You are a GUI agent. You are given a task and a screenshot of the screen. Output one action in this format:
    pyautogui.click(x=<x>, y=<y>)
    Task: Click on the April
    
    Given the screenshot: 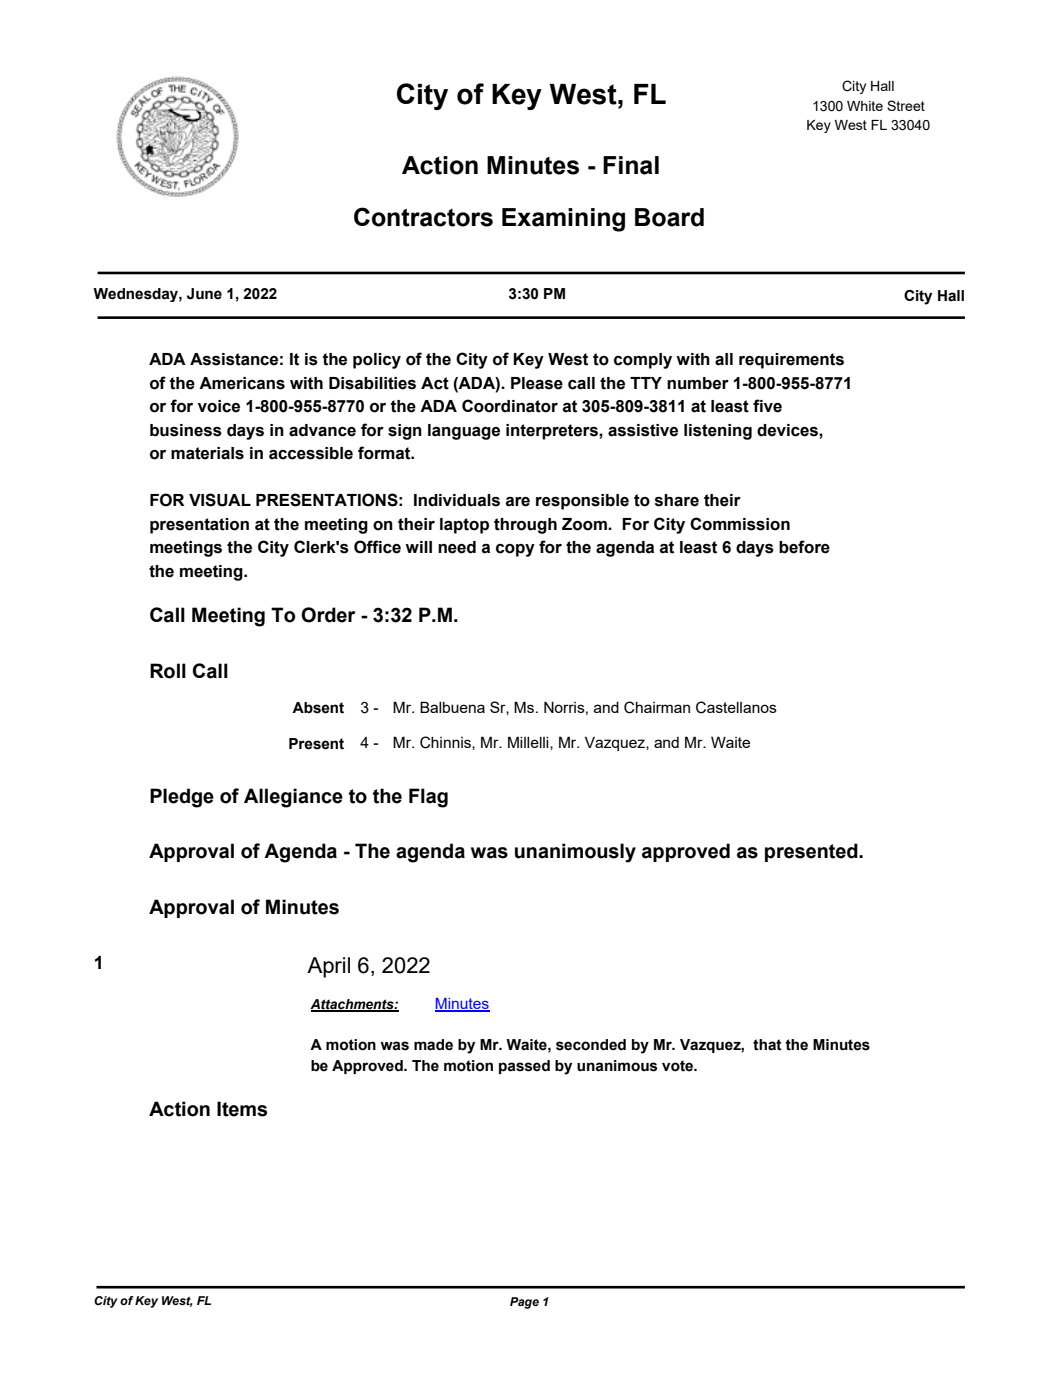 What is the action you would take?
    pyautogui.click(x=328, y=967)
